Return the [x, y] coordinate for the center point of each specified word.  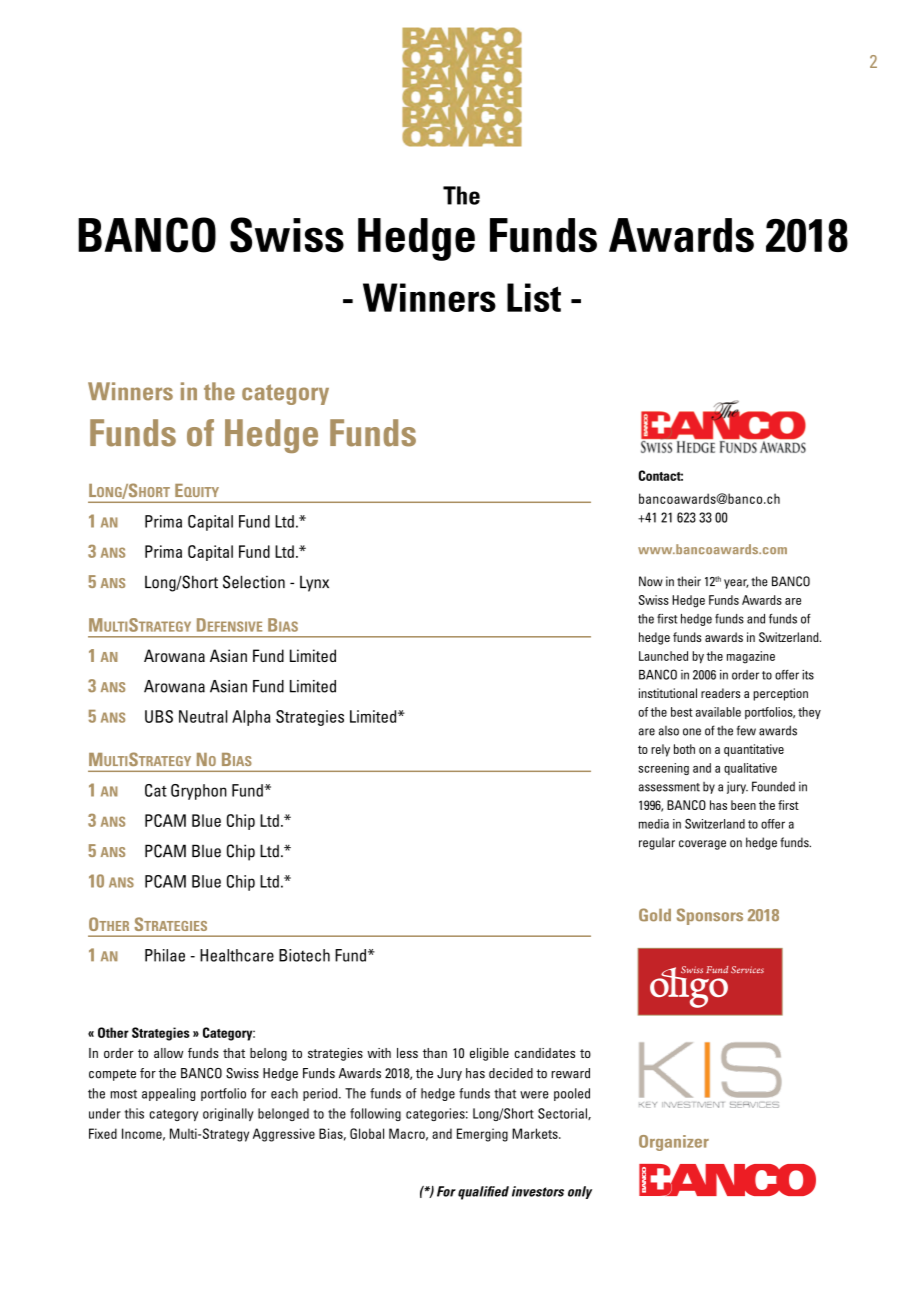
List [534, 297]
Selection [254, 582]
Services [747, 969]
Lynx [314, 584]
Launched [663, 656]
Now [651, 581]
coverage [702, 845]
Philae [165, 955]
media [654, 824]
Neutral [203, 716]
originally [228, 1114]
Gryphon [199, 792]
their [689, 581]
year [736, 584]
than [435, 1053]
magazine [751, 657]
